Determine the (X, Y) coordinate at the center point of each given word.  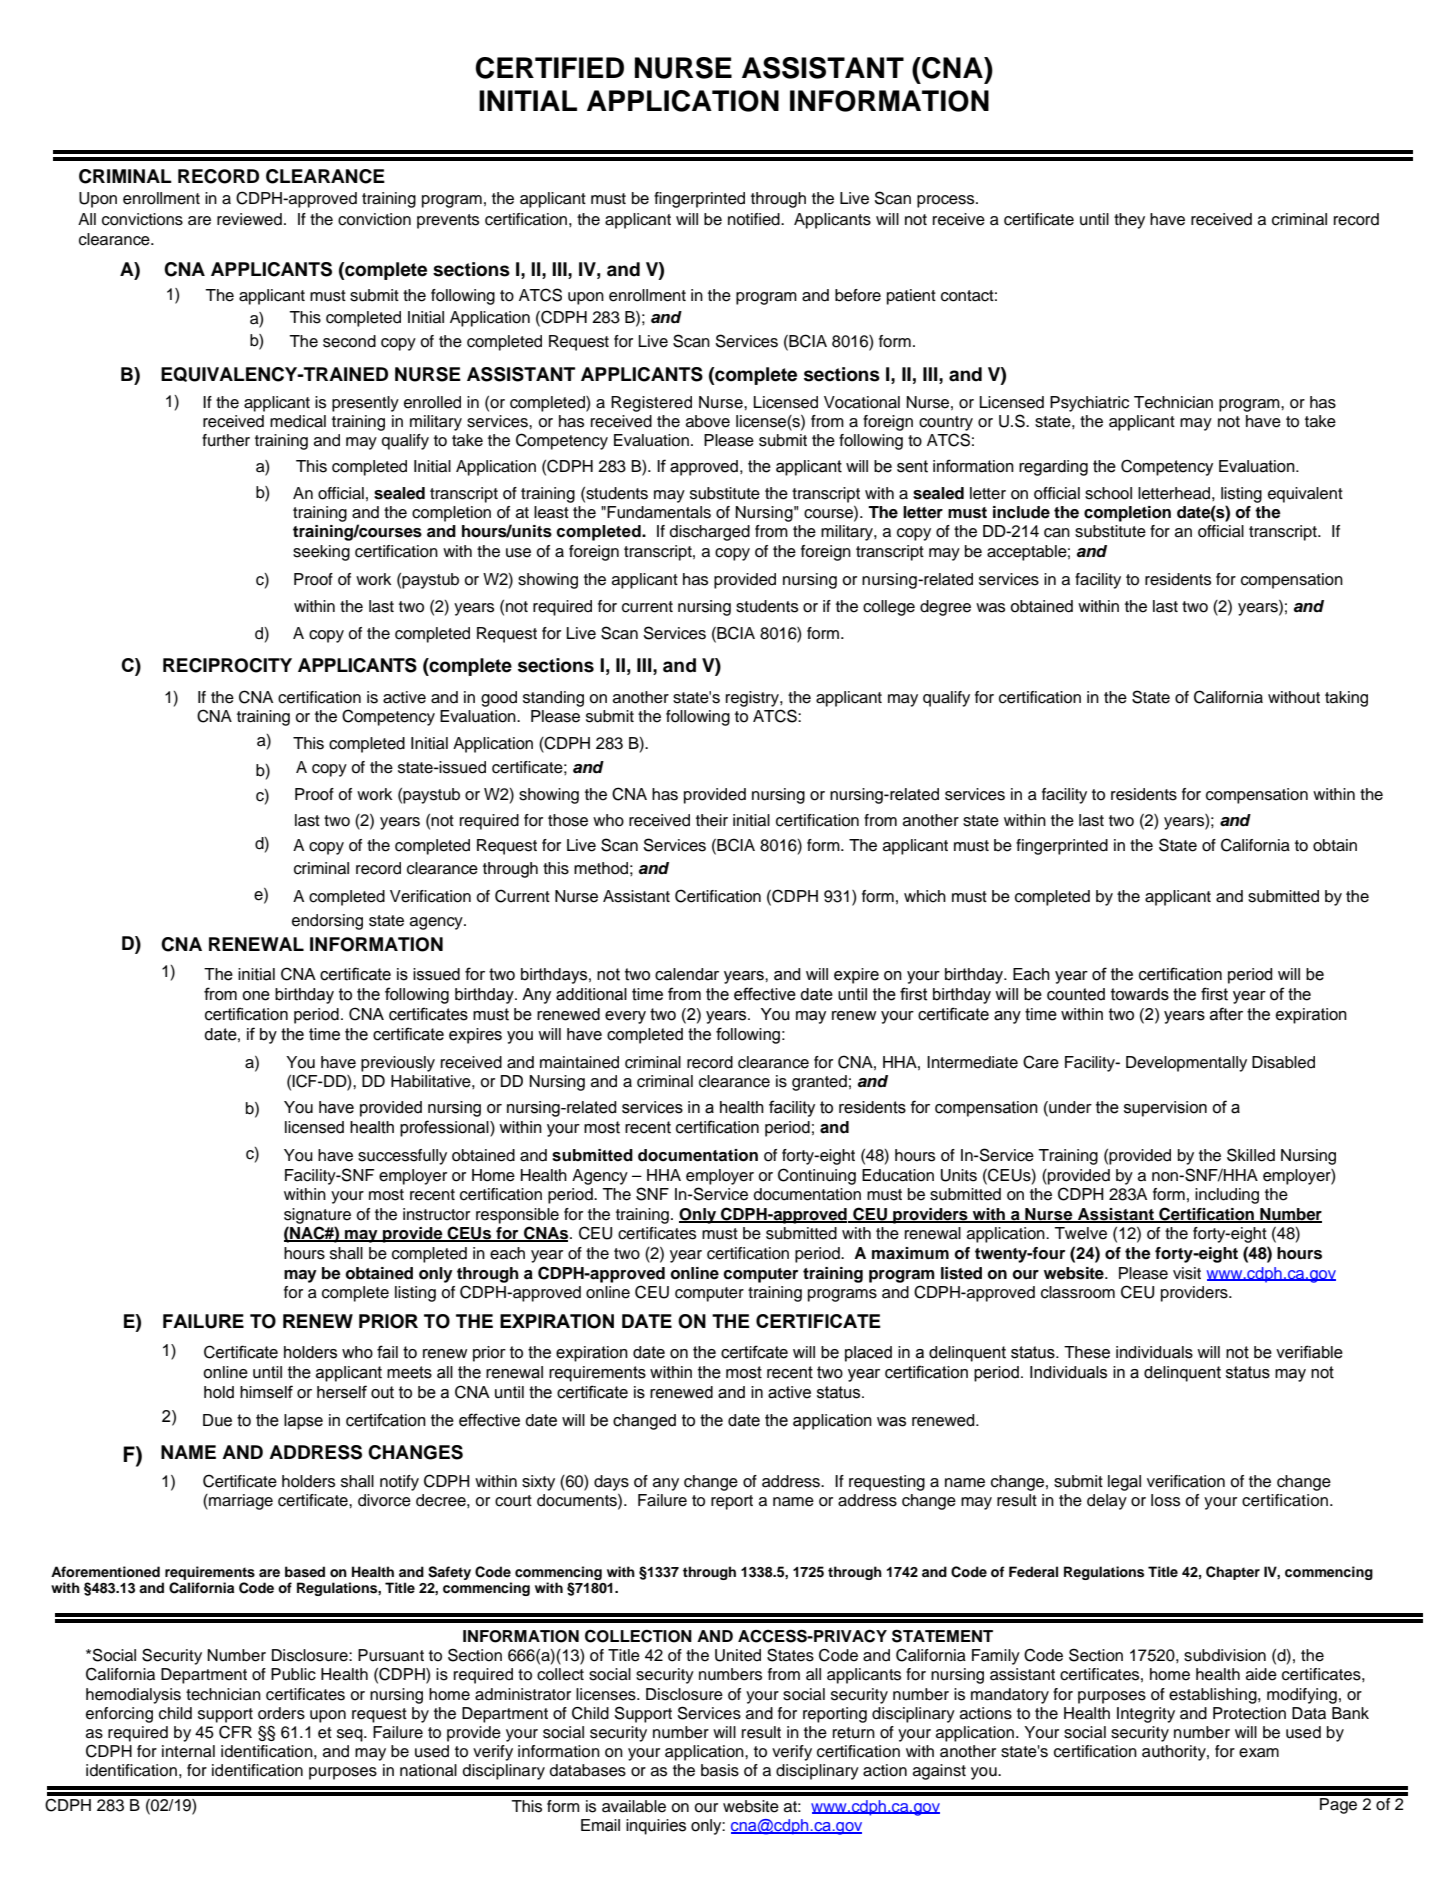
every (625, 1017)
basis (720, 1770)
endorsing (327, 922)
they (1129, 221)
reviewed (249, 219)
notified (755, 219)
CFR (235, 1732)
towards (1140, 994)
